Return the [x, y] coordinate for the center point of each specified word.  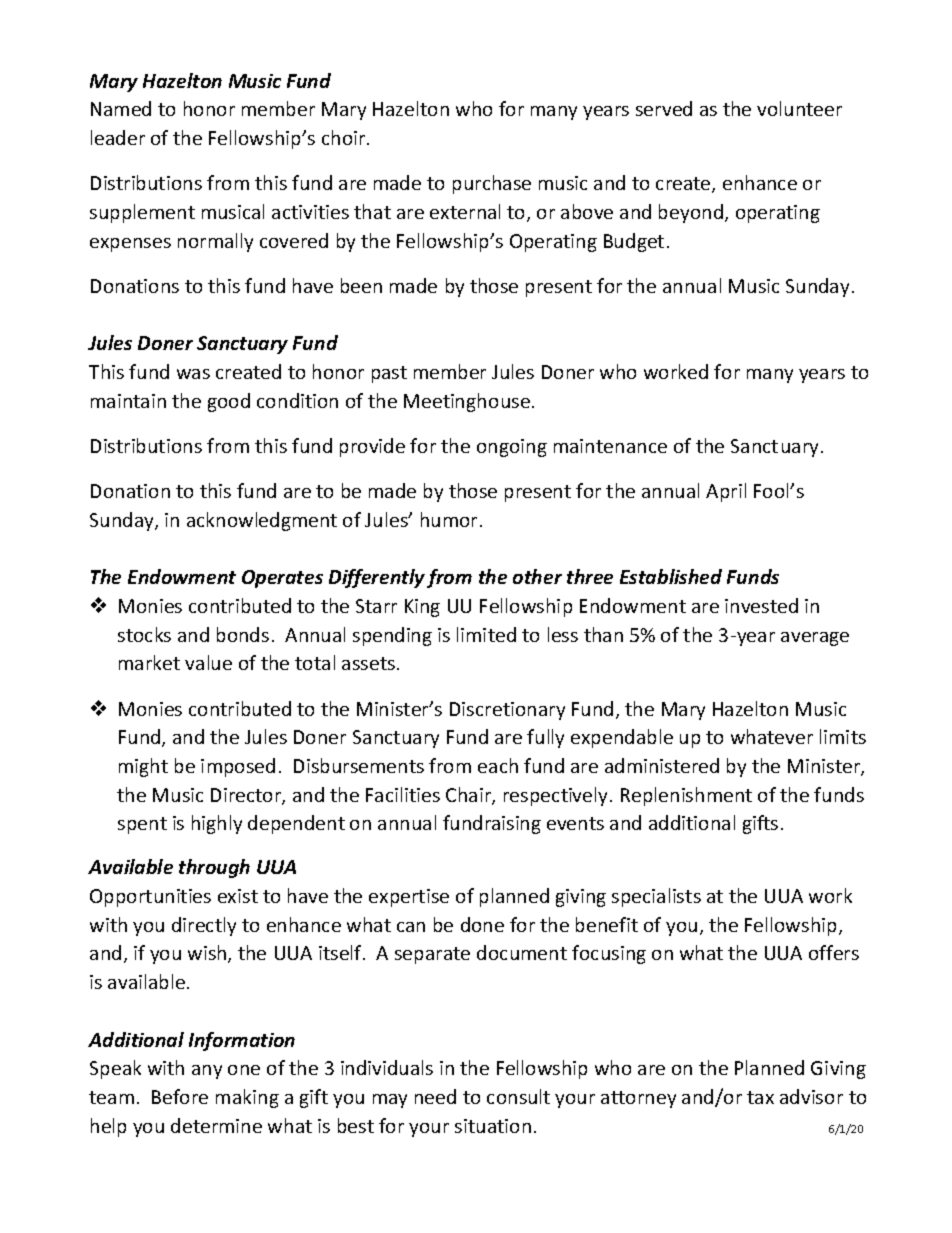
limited [486, 634]
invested [761, 605]
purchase [492, 184]
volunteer [799, 108]
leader [118, 137]
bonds [243, 634]
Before [180, 1096]
